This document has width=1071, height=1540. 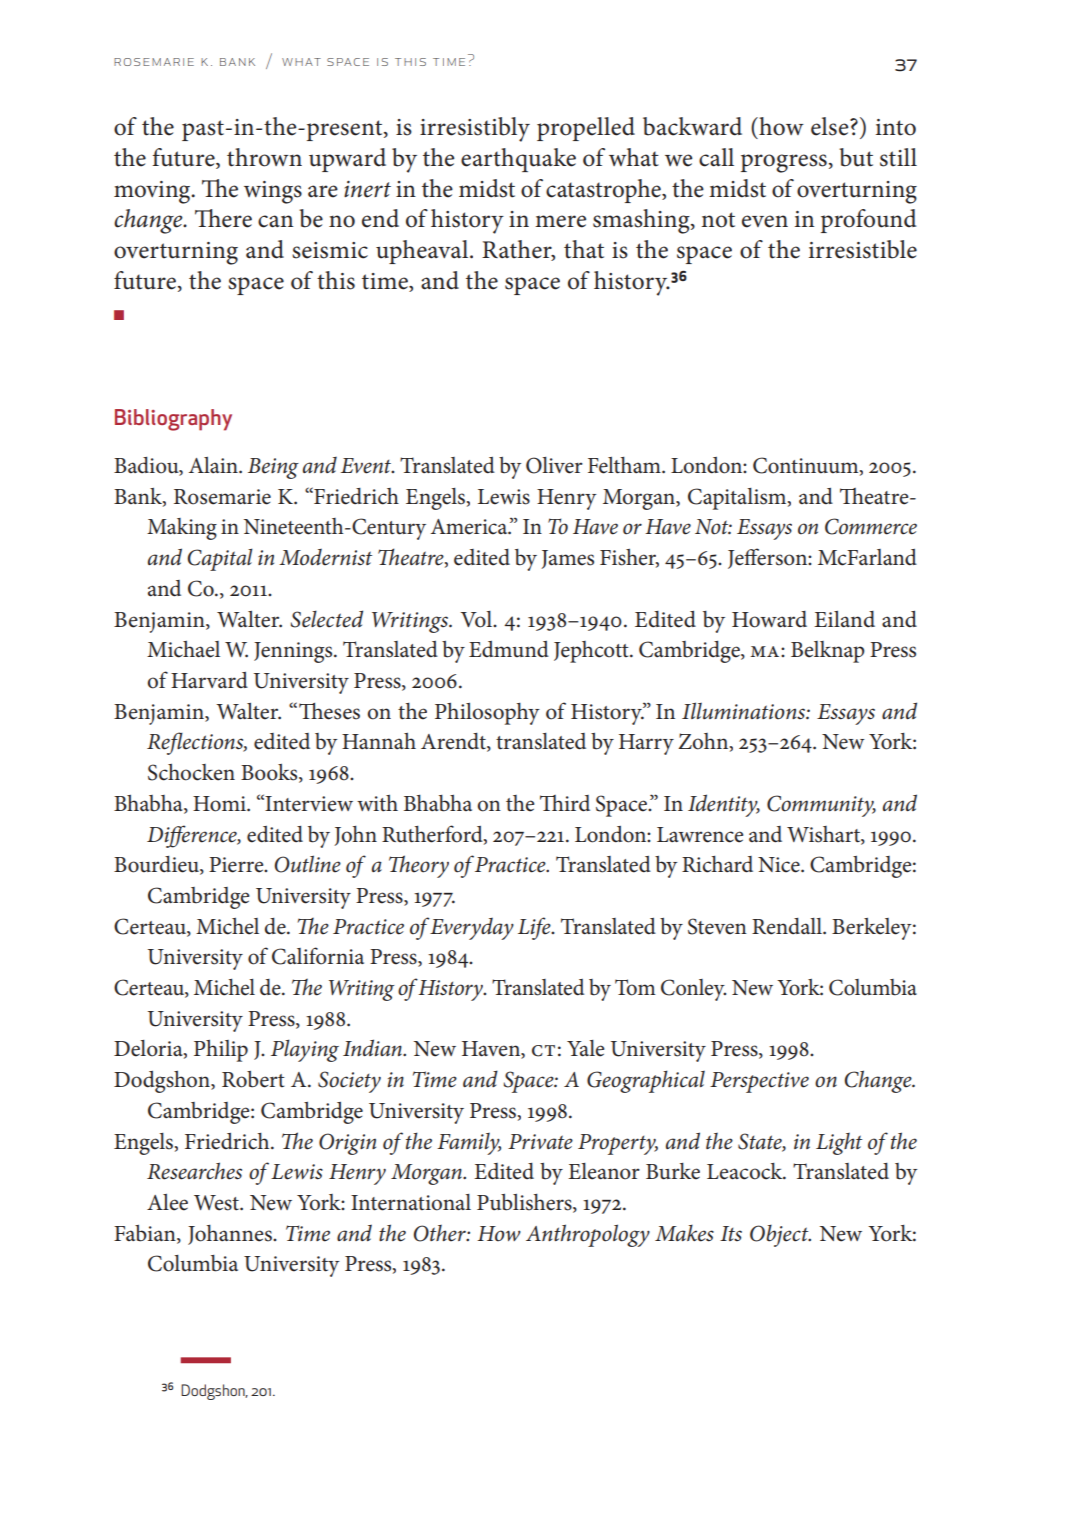 I want to click on progress, so click(x=784, y=163).
